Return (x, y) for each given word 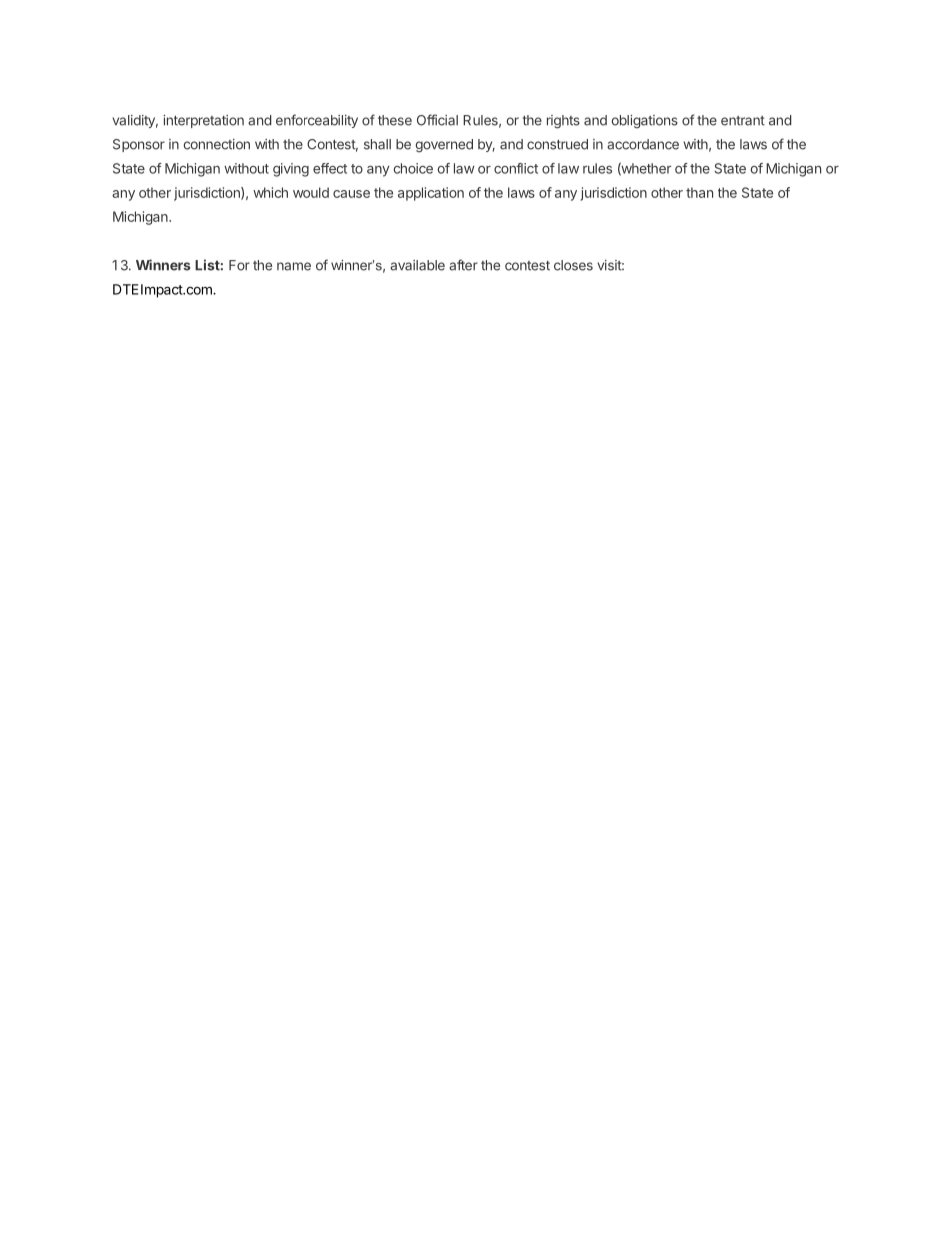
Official (437, 120)
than (699, 192)
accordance (643, 144)
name (294, 266)
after (463, 265)
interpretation (203, 121)
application (431, 194)
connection (216, 144)
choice (413, 168)
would (311, 192)
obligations (644, 121)
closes (573, 265)
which (270, 192)
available (417, 265)
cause (351, 194)
